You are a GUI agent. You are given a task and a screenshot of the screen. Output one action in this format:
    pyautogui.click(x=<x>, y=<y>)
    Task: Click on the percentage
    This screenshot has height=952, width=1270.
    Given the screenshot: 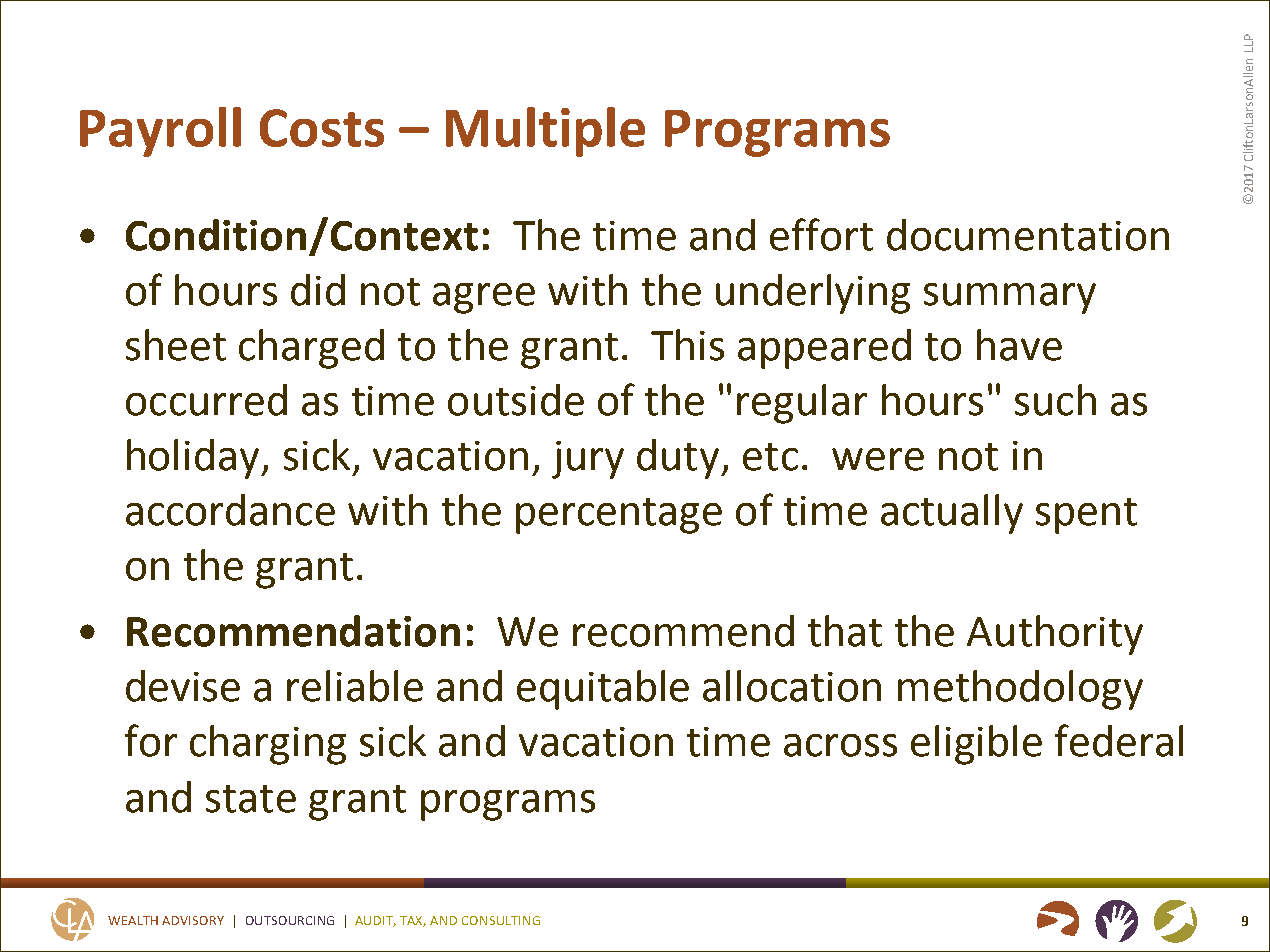 What is the action you would take?
    pyautogui.click(x=619, y=516)
